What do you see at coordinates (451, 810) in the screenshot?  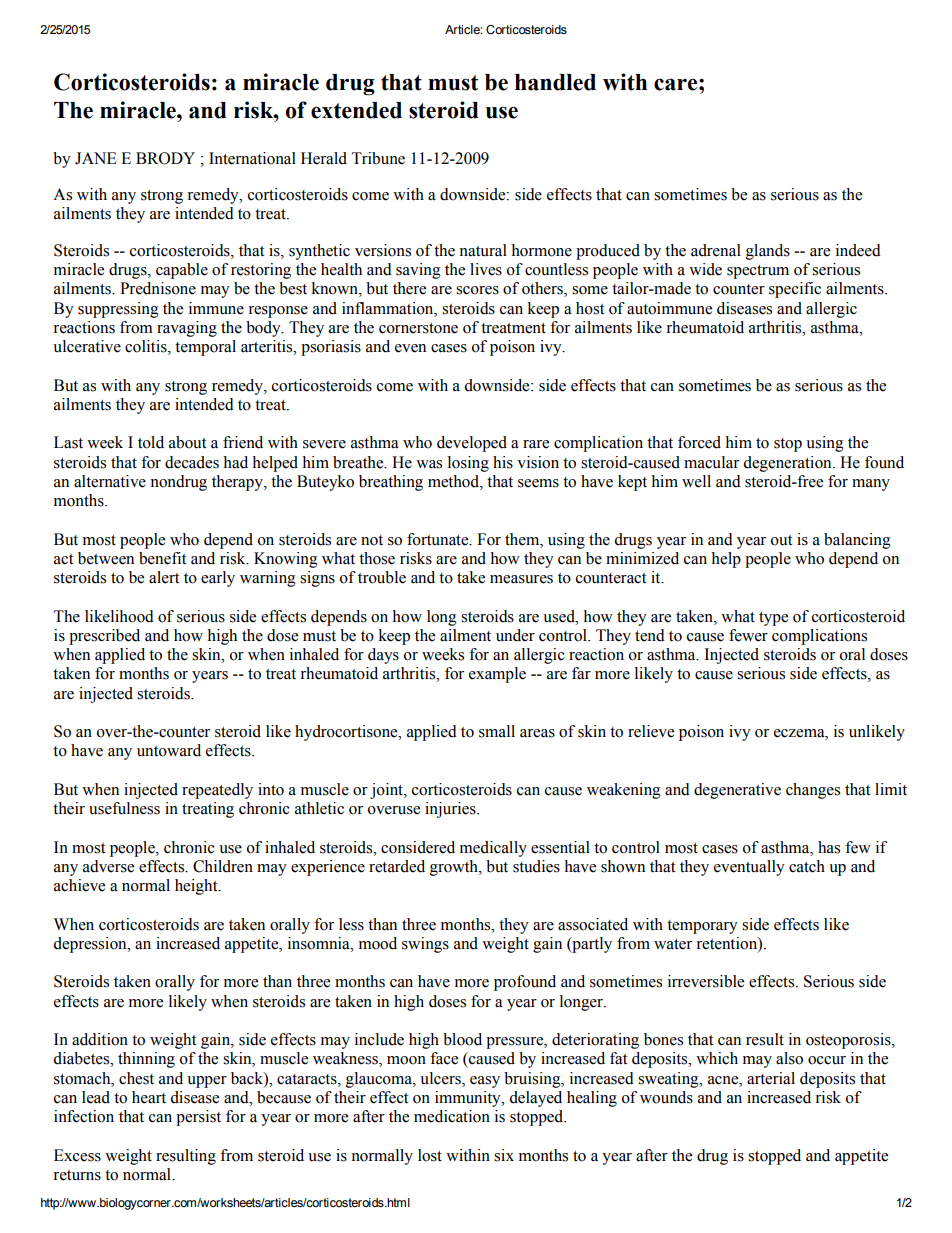 I see `injuries` at bounding box center [451, 810].
